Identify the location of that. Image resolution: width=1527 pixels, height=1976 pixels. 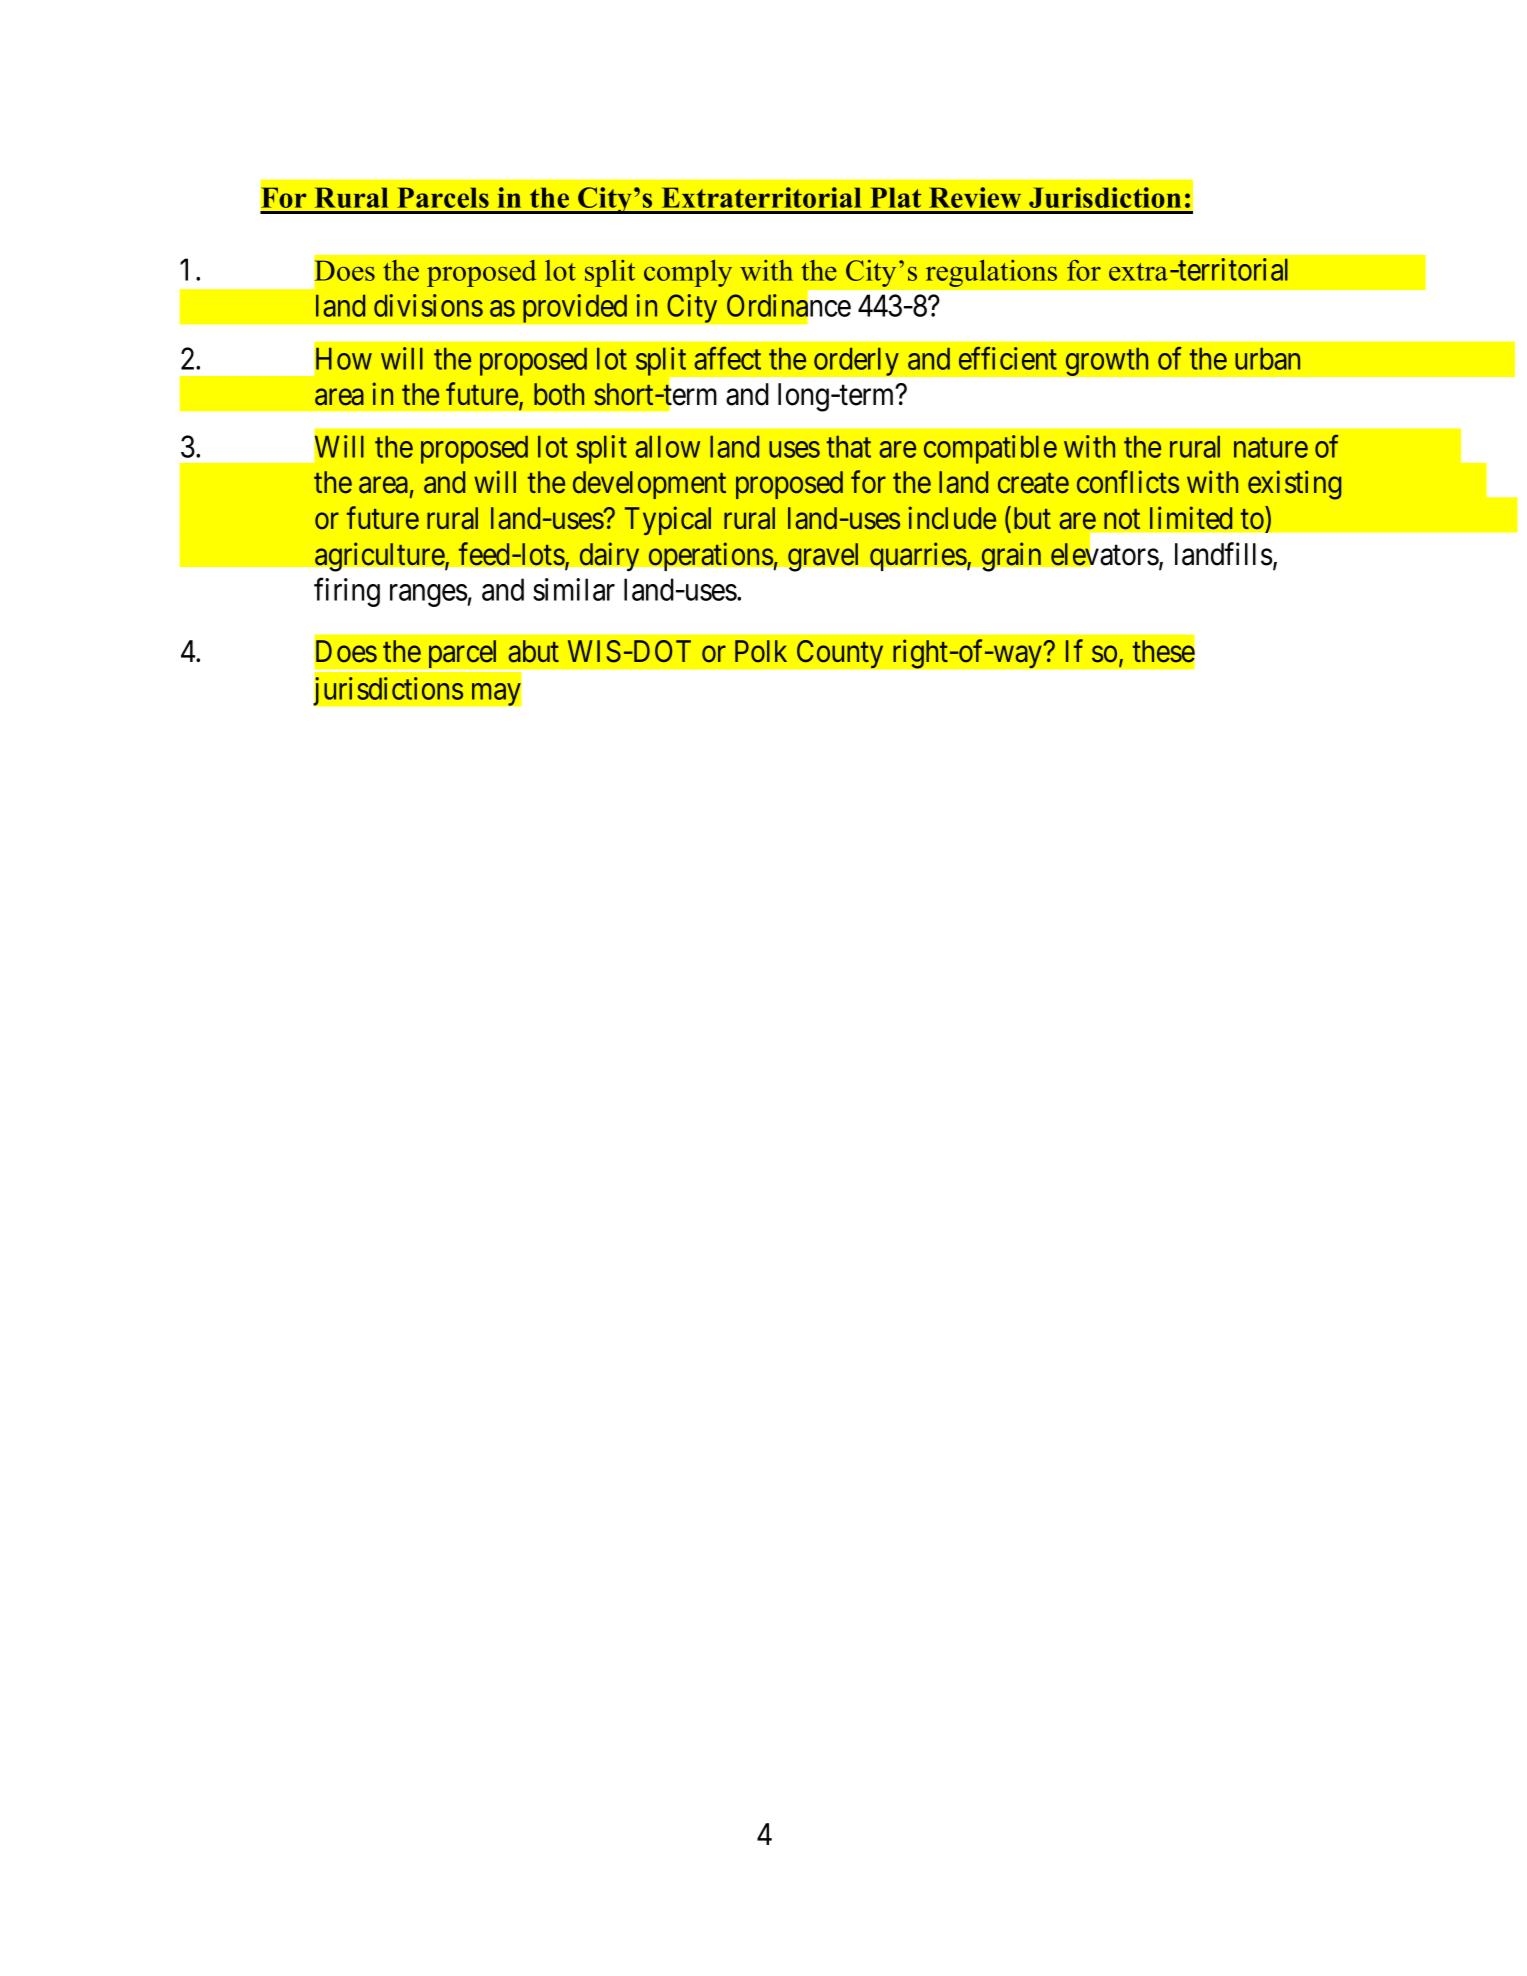
(849, 447).
